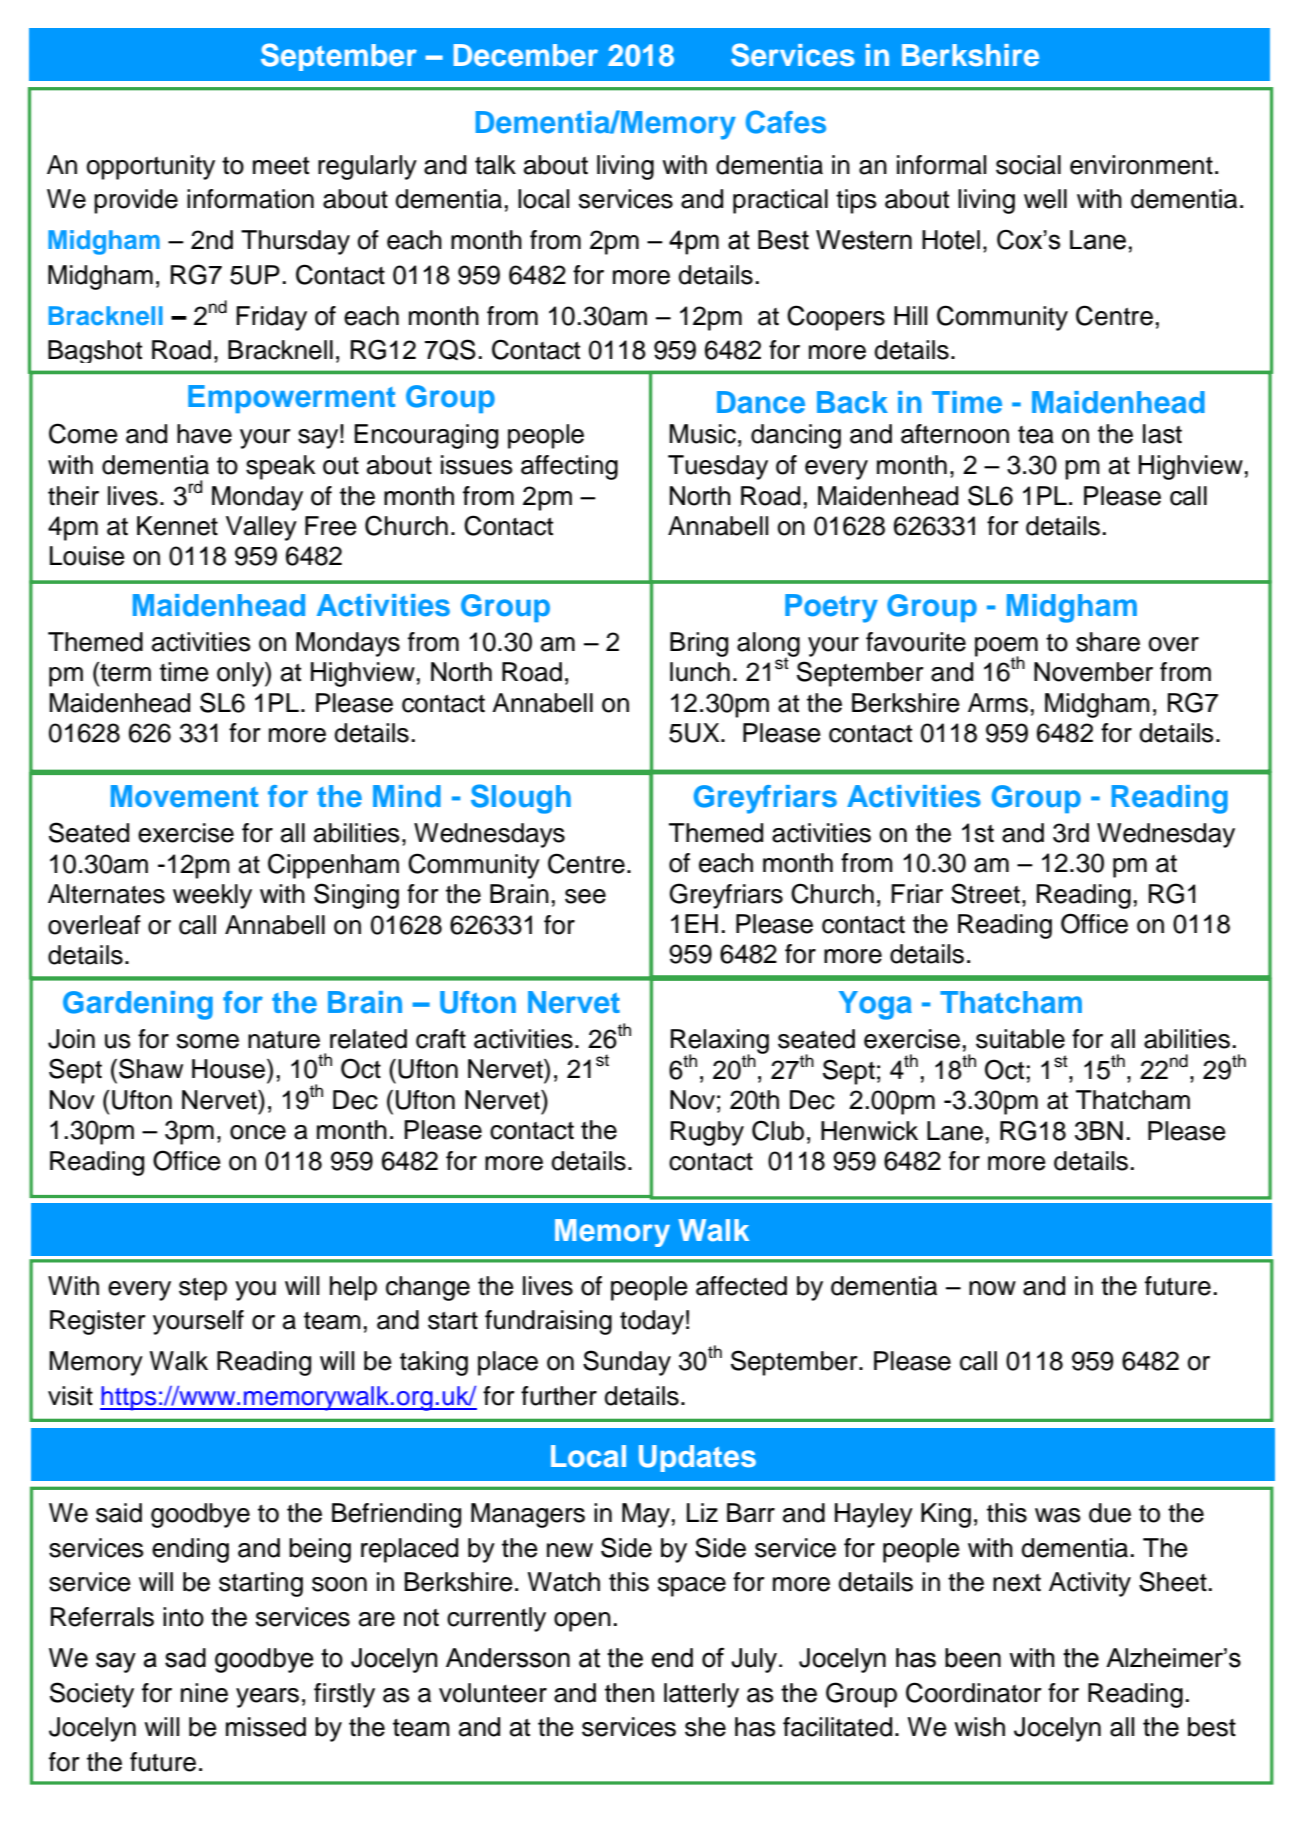 Image resolution: width=1296 pixels, height=1833 pixels. I want to click on have, so click(204, 434).
